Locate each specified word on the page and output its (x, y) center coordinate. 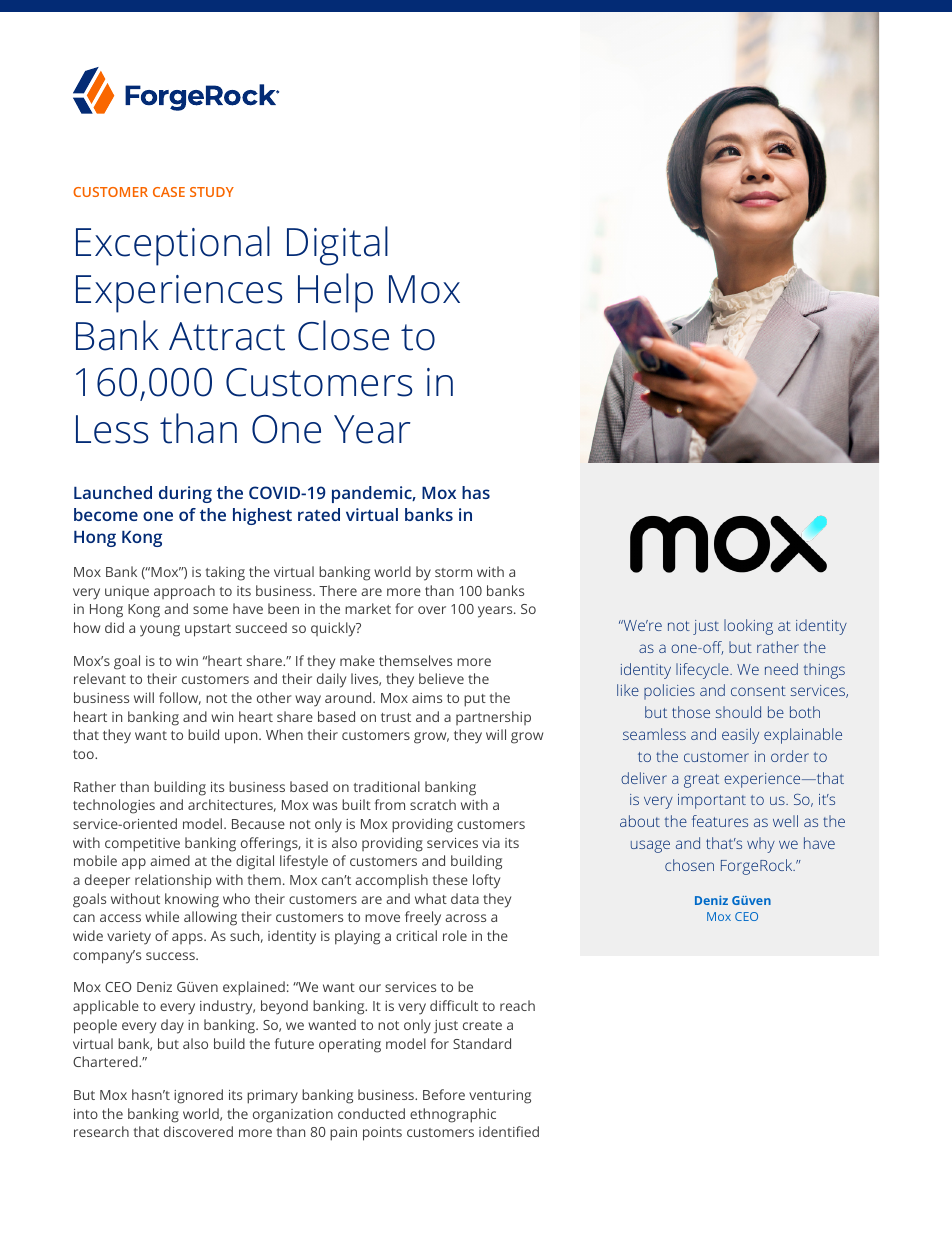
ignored (198, 1096)
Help (335, 293)
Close (343, 335)
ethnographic (453, 1115)
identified (509, 1131)
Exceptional (173, 246)
